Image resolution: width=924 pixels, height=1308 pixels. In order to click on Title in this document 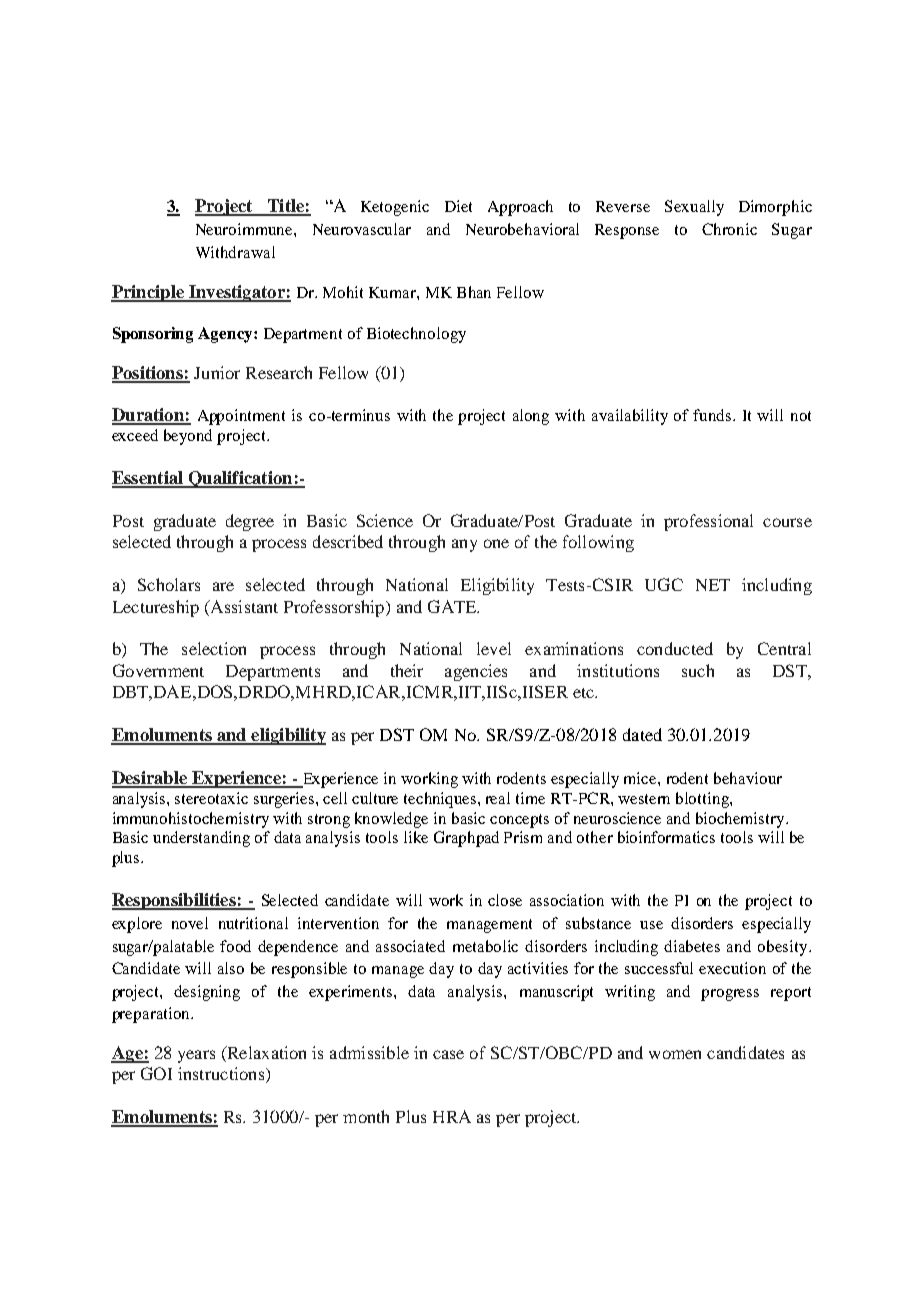, I will do `click(285, 207)`.
